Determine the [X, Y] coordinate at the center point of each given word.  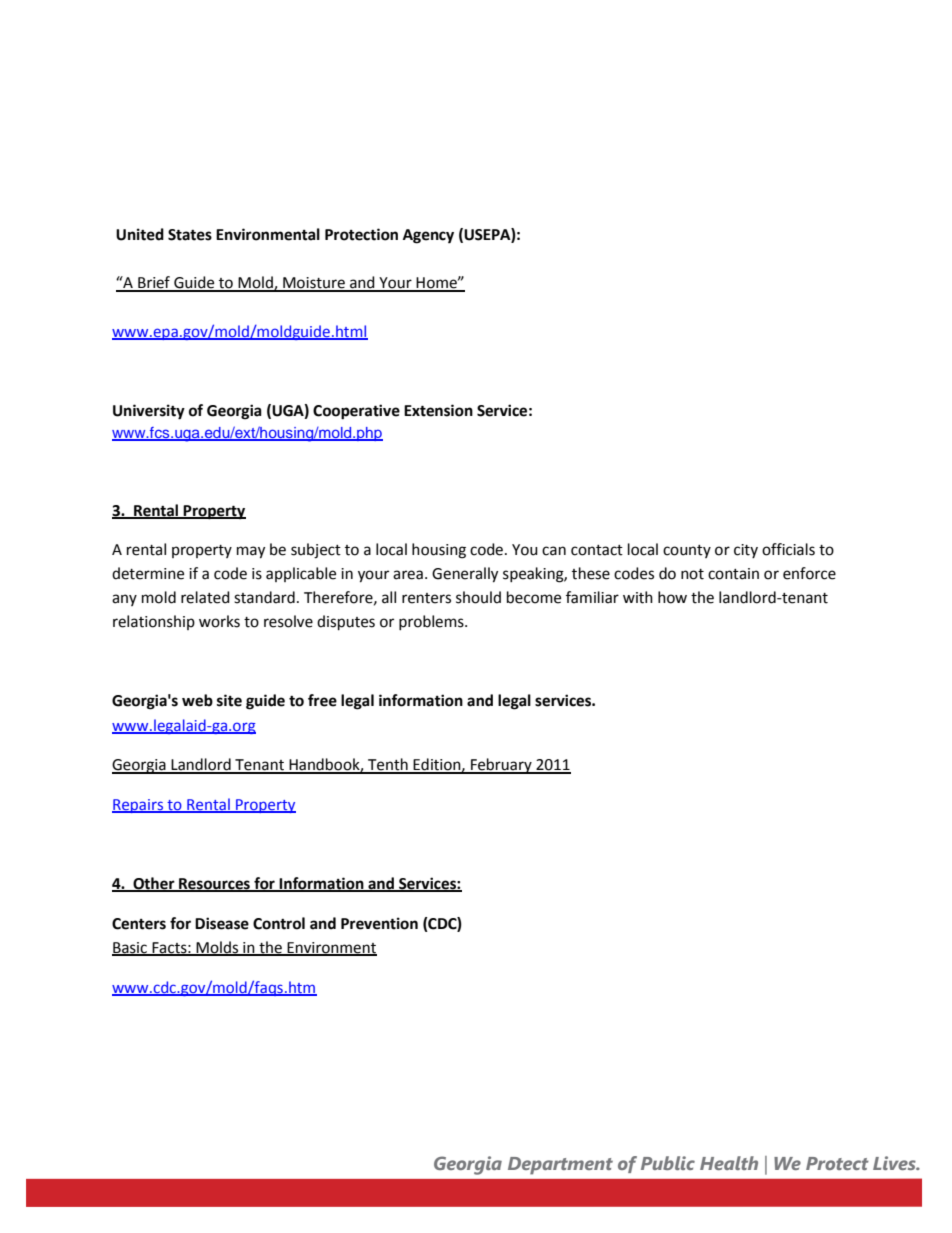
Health [729, 1163]
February [501, 766]
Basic [130, 949]
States [190, 235]
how [672, 597]
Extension [438, 410]
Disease [222, 923]
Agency [428, 236]
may [251, 552]
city [746, 551]
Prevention [379, 923]
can [554, 551]
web [197, 700]
